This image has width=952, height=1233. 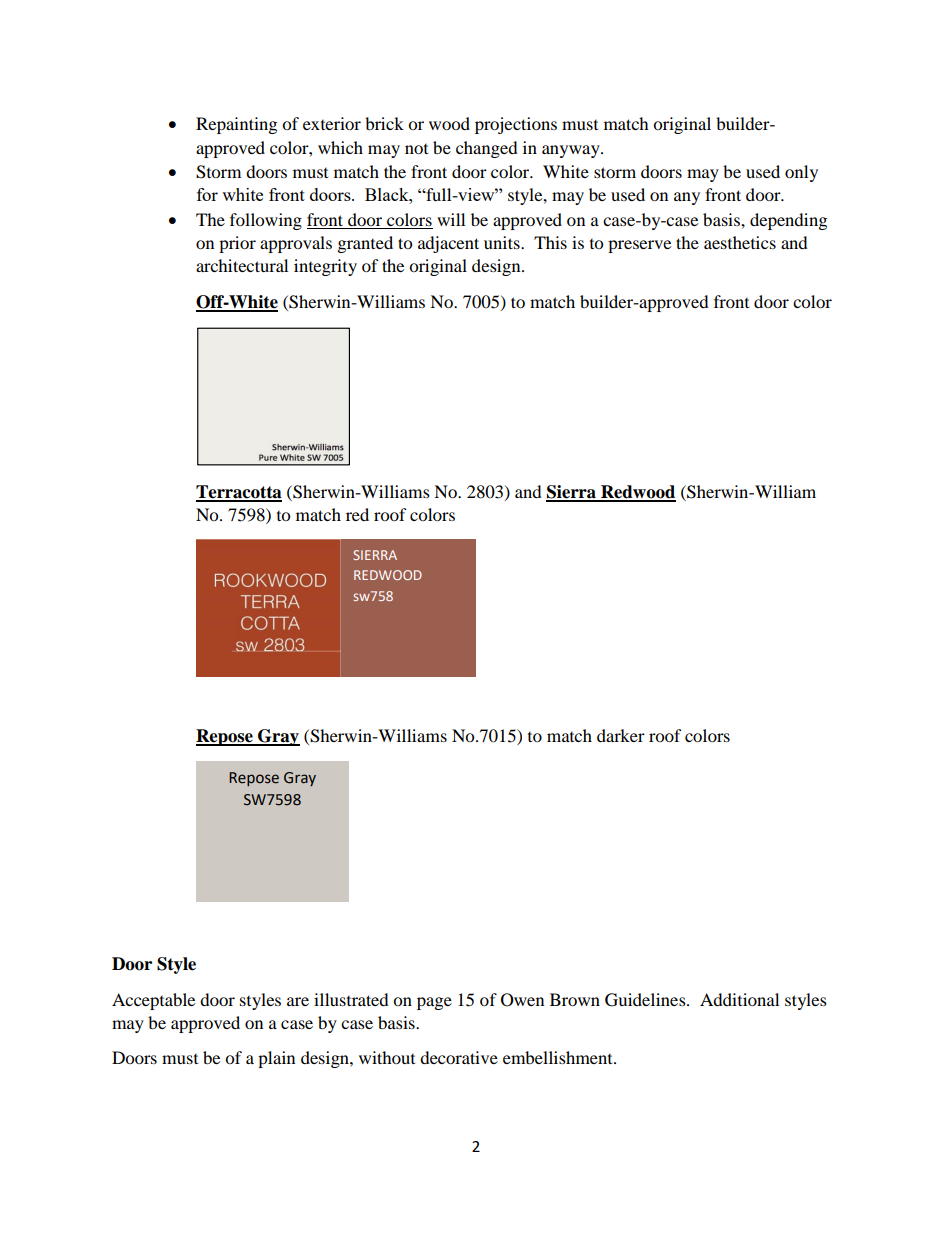 What do you see at coordinates (276, 1059) in the image?
I see `plain` at bounding box center [276, 1059].
